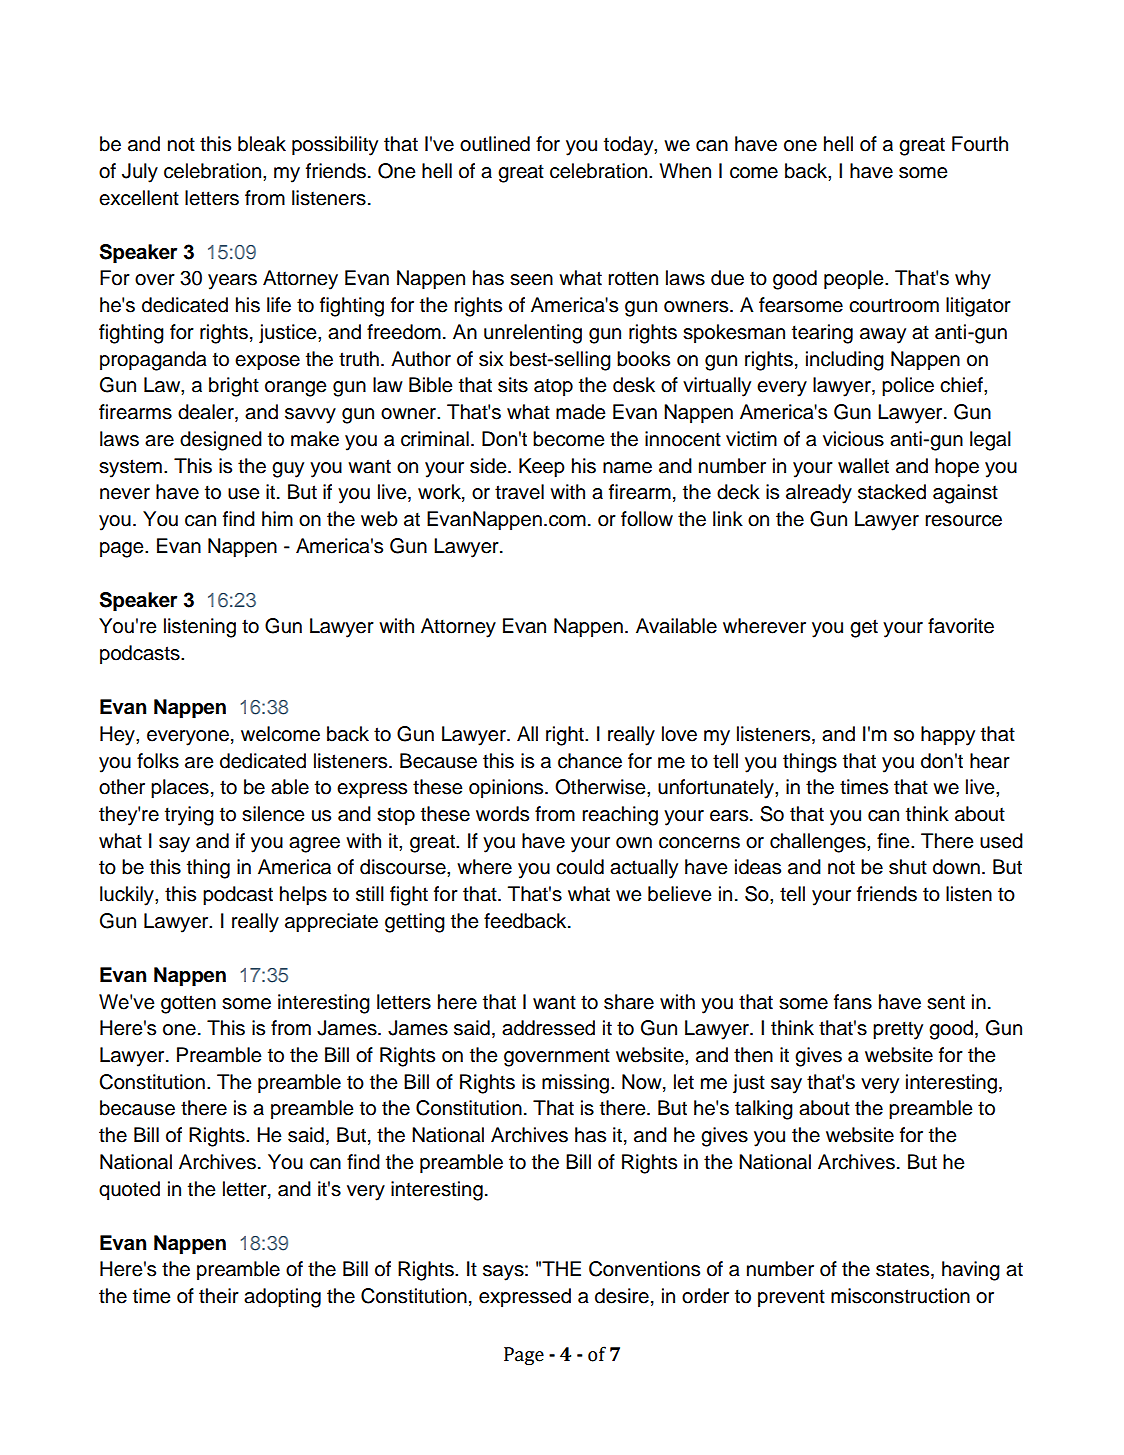  Describe the element at coordinates (590, 761) in the image. I see `chance` at that location.
